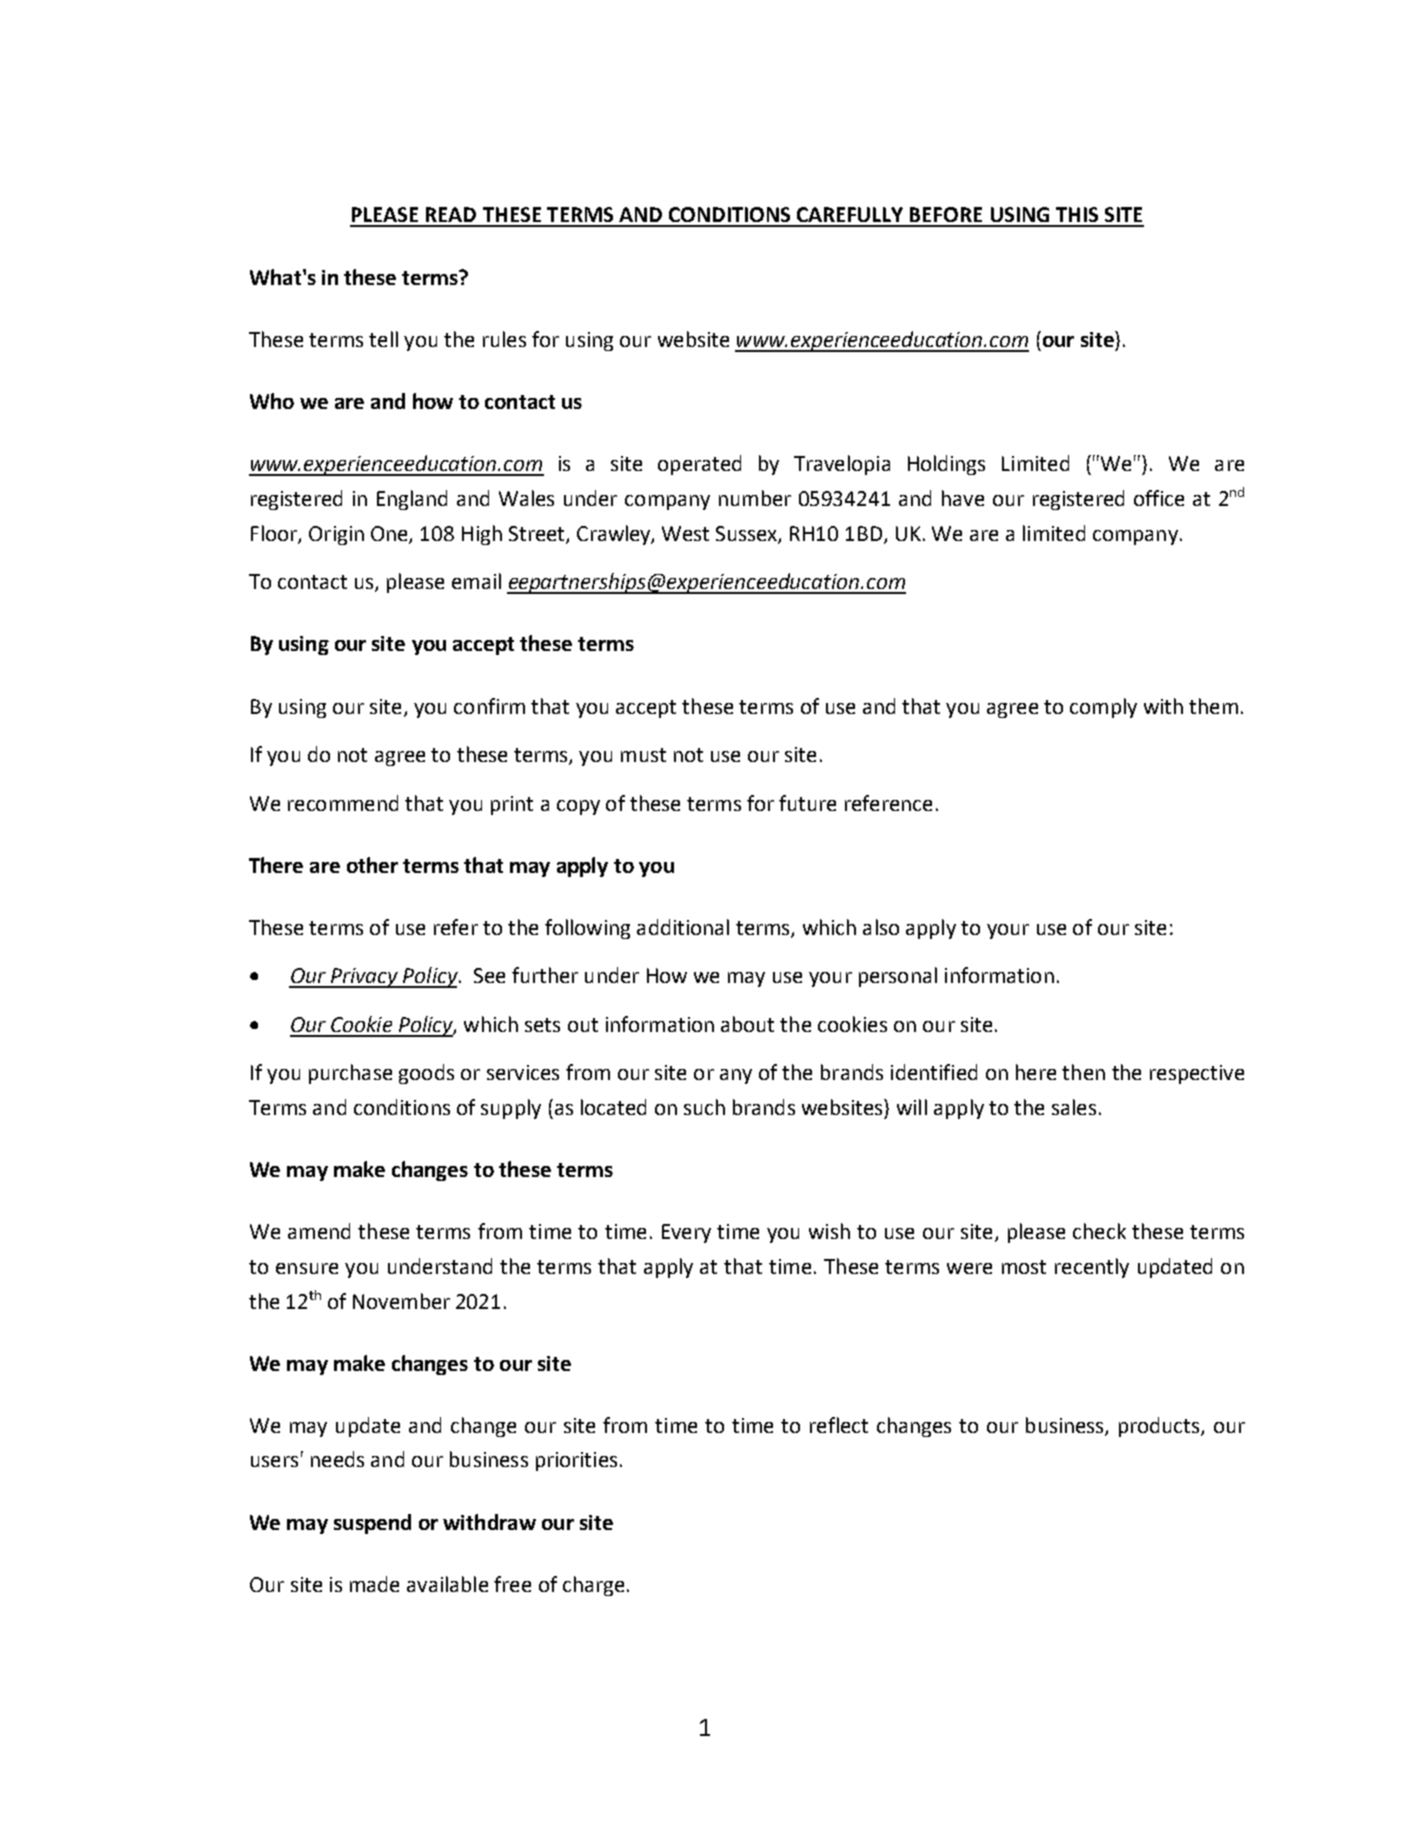 The width and height of the screenshot is (1411, 1826). I want to click on confirm, so click(489, 706).
